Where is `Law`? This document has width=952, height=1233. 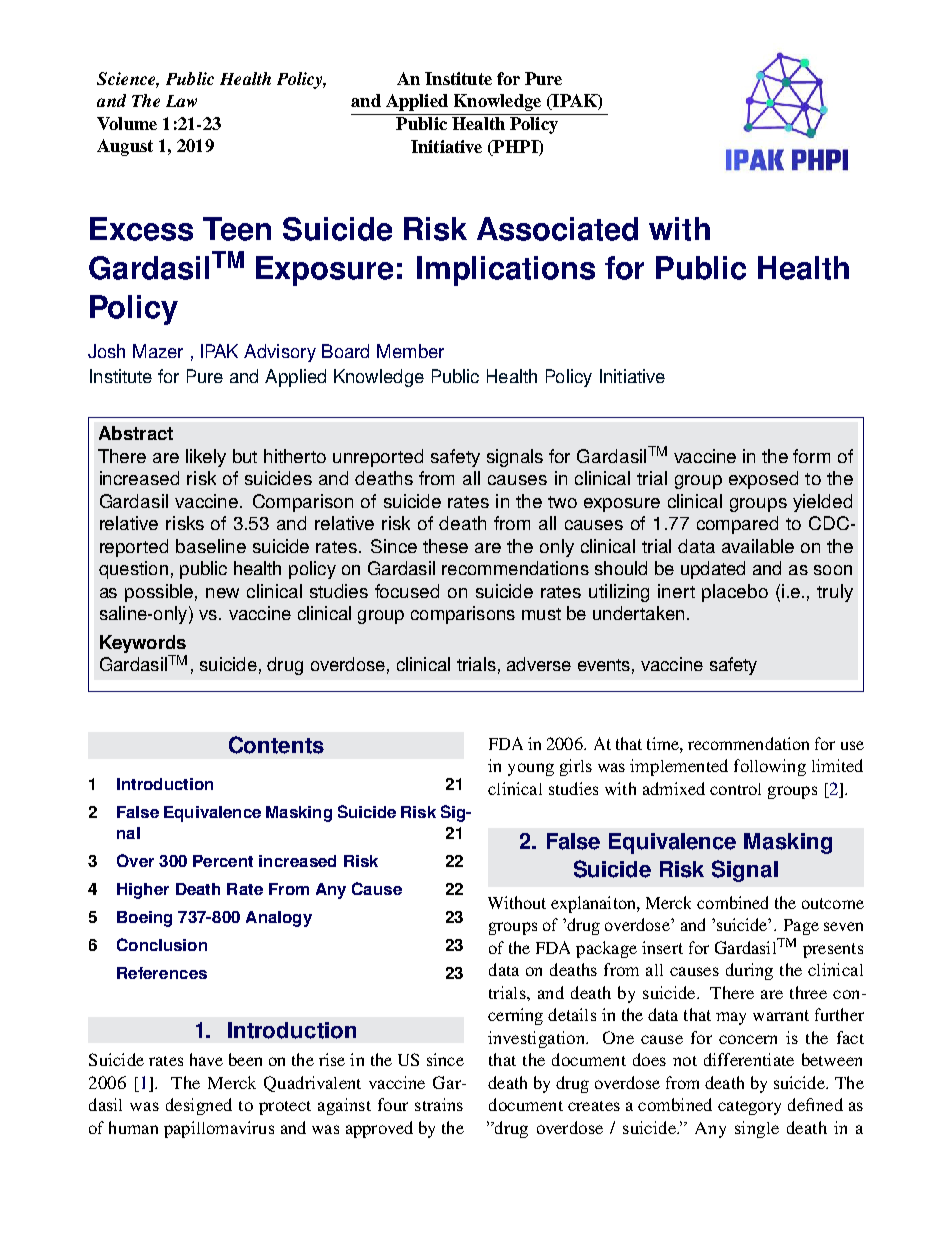
Law is located at coordinates (181, 101).
